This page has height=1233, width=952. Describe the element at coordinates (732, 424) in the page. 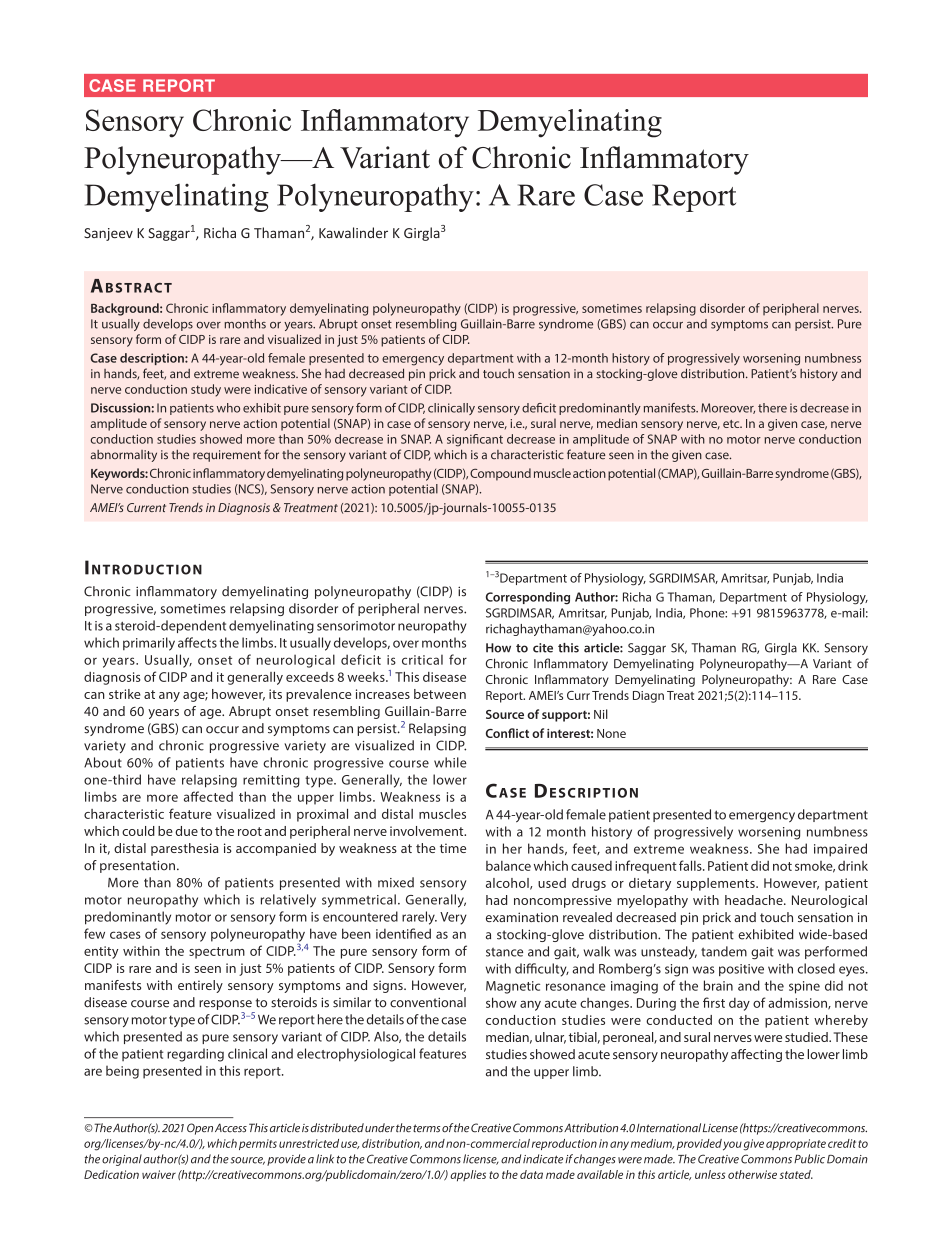

I see `etc` at that location.
